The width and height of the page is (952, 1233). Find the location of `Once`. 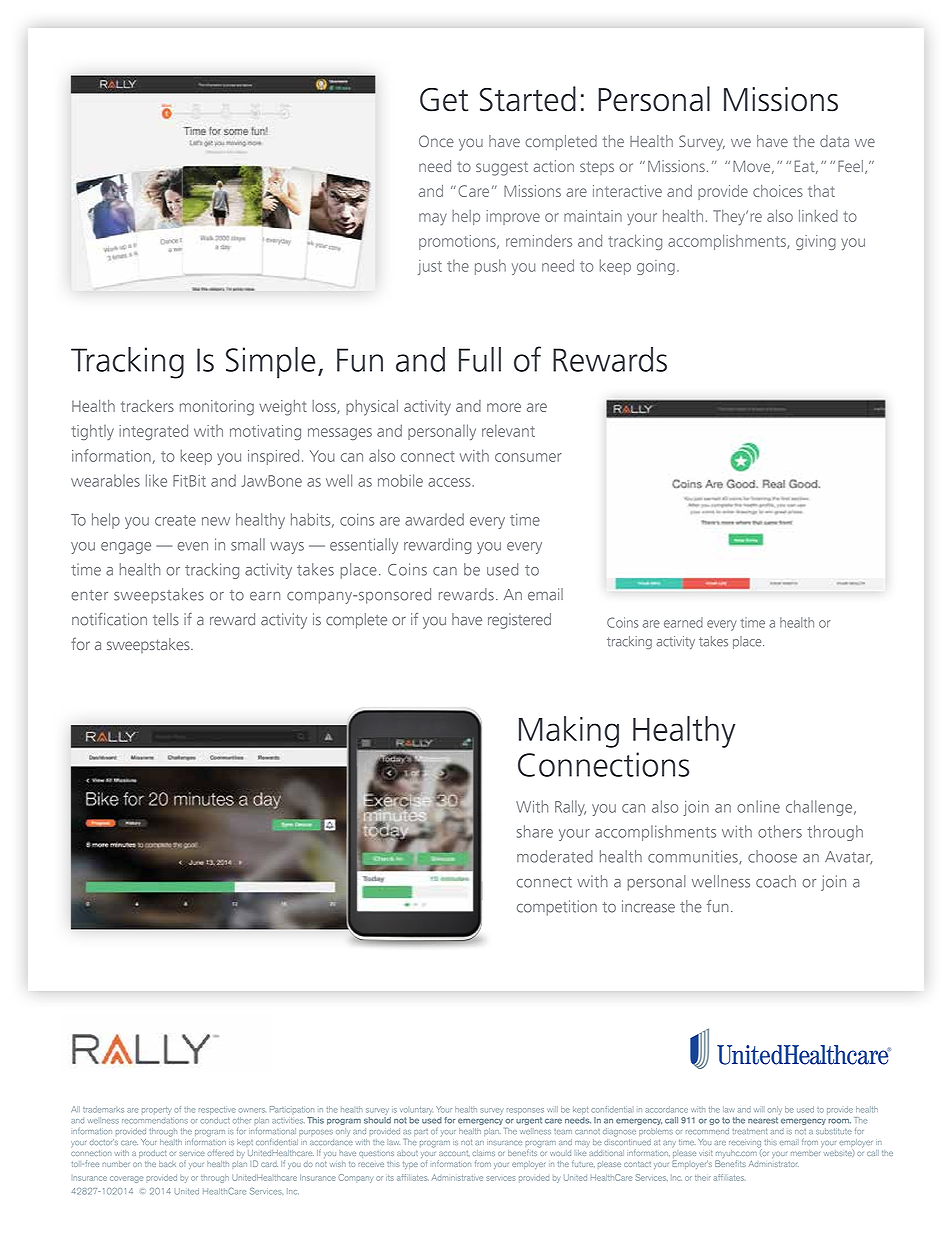

Once is located at coordinates (436, 141).
